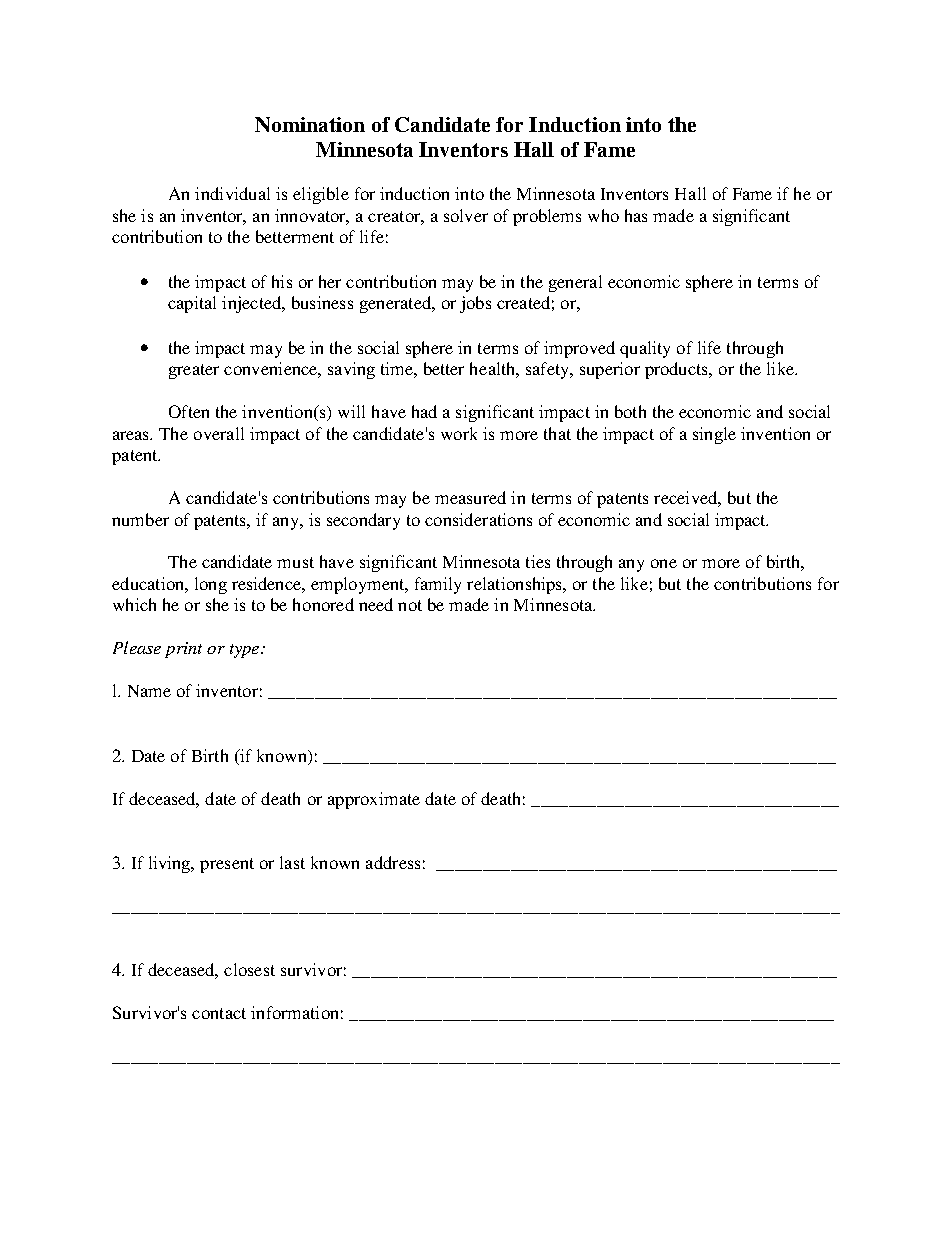  What do you see at coordinates (424, 411) in the screenshot?
I see `had` at bounding box center [424, 411].
